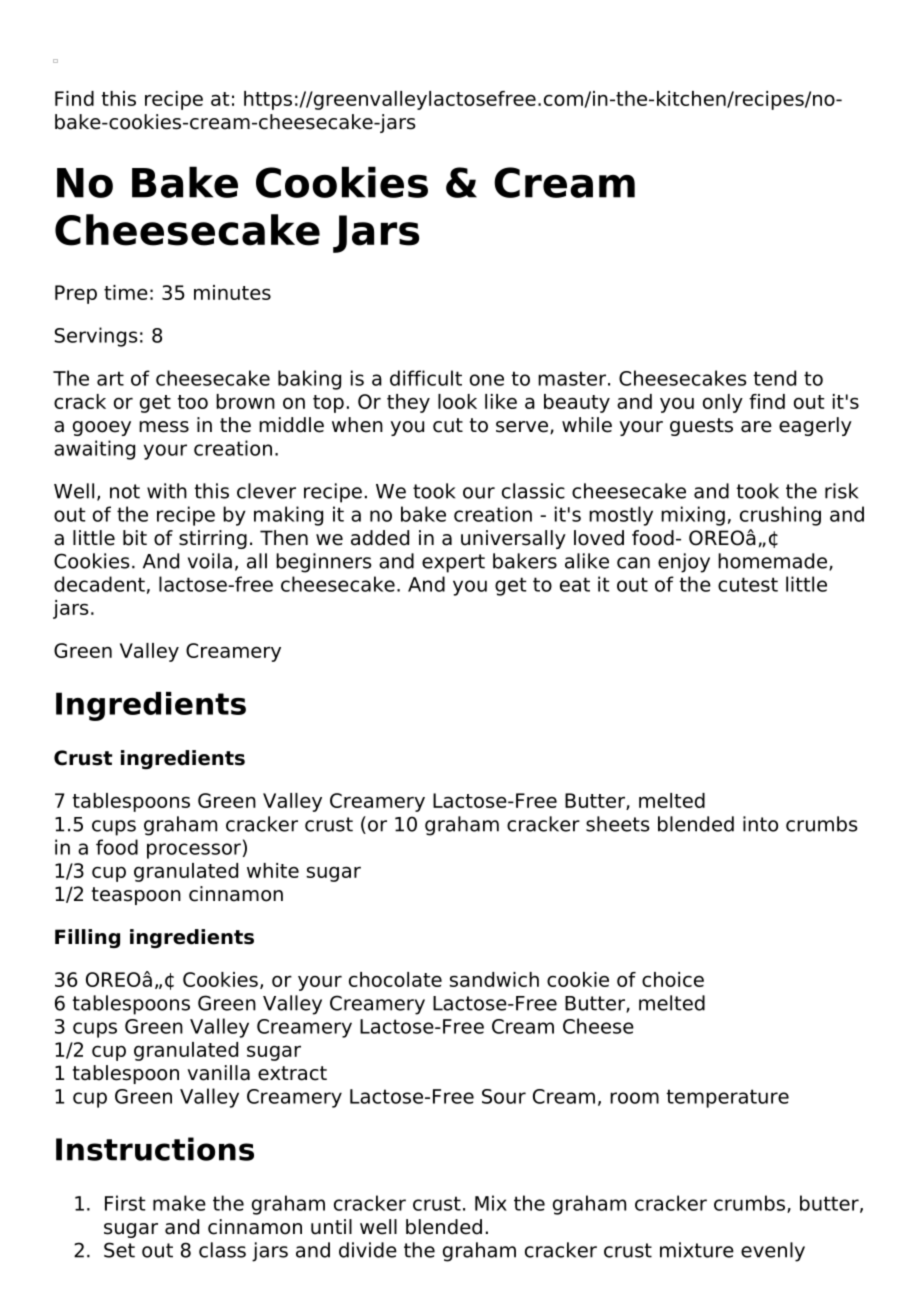 Image resolution: width=924 pixels, height=1308 pixels. Describe the element at coordinates (87, 939) in the document. I see `Filling` at that location.
